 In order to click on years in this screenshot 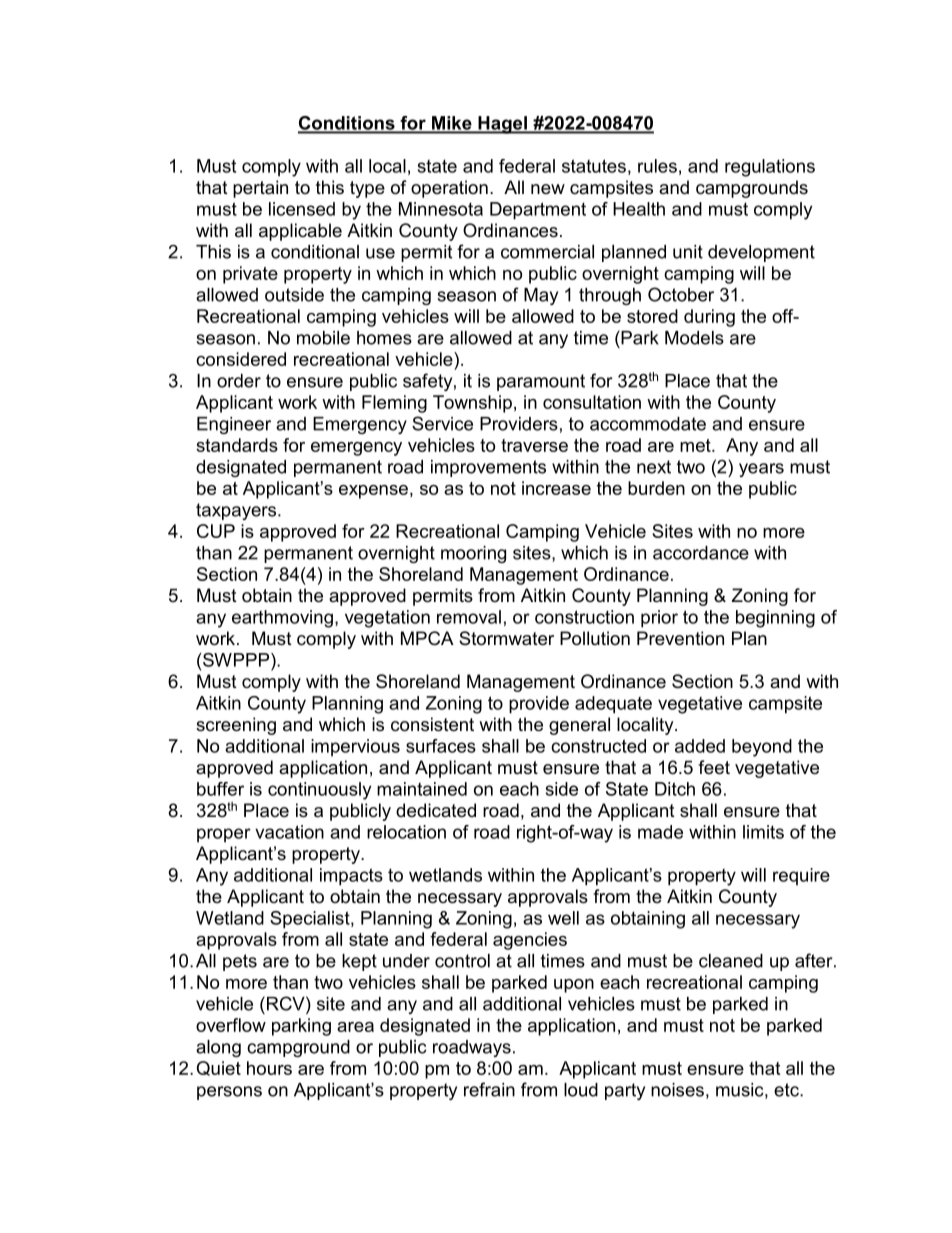, I will do `click(761, 470)`.
